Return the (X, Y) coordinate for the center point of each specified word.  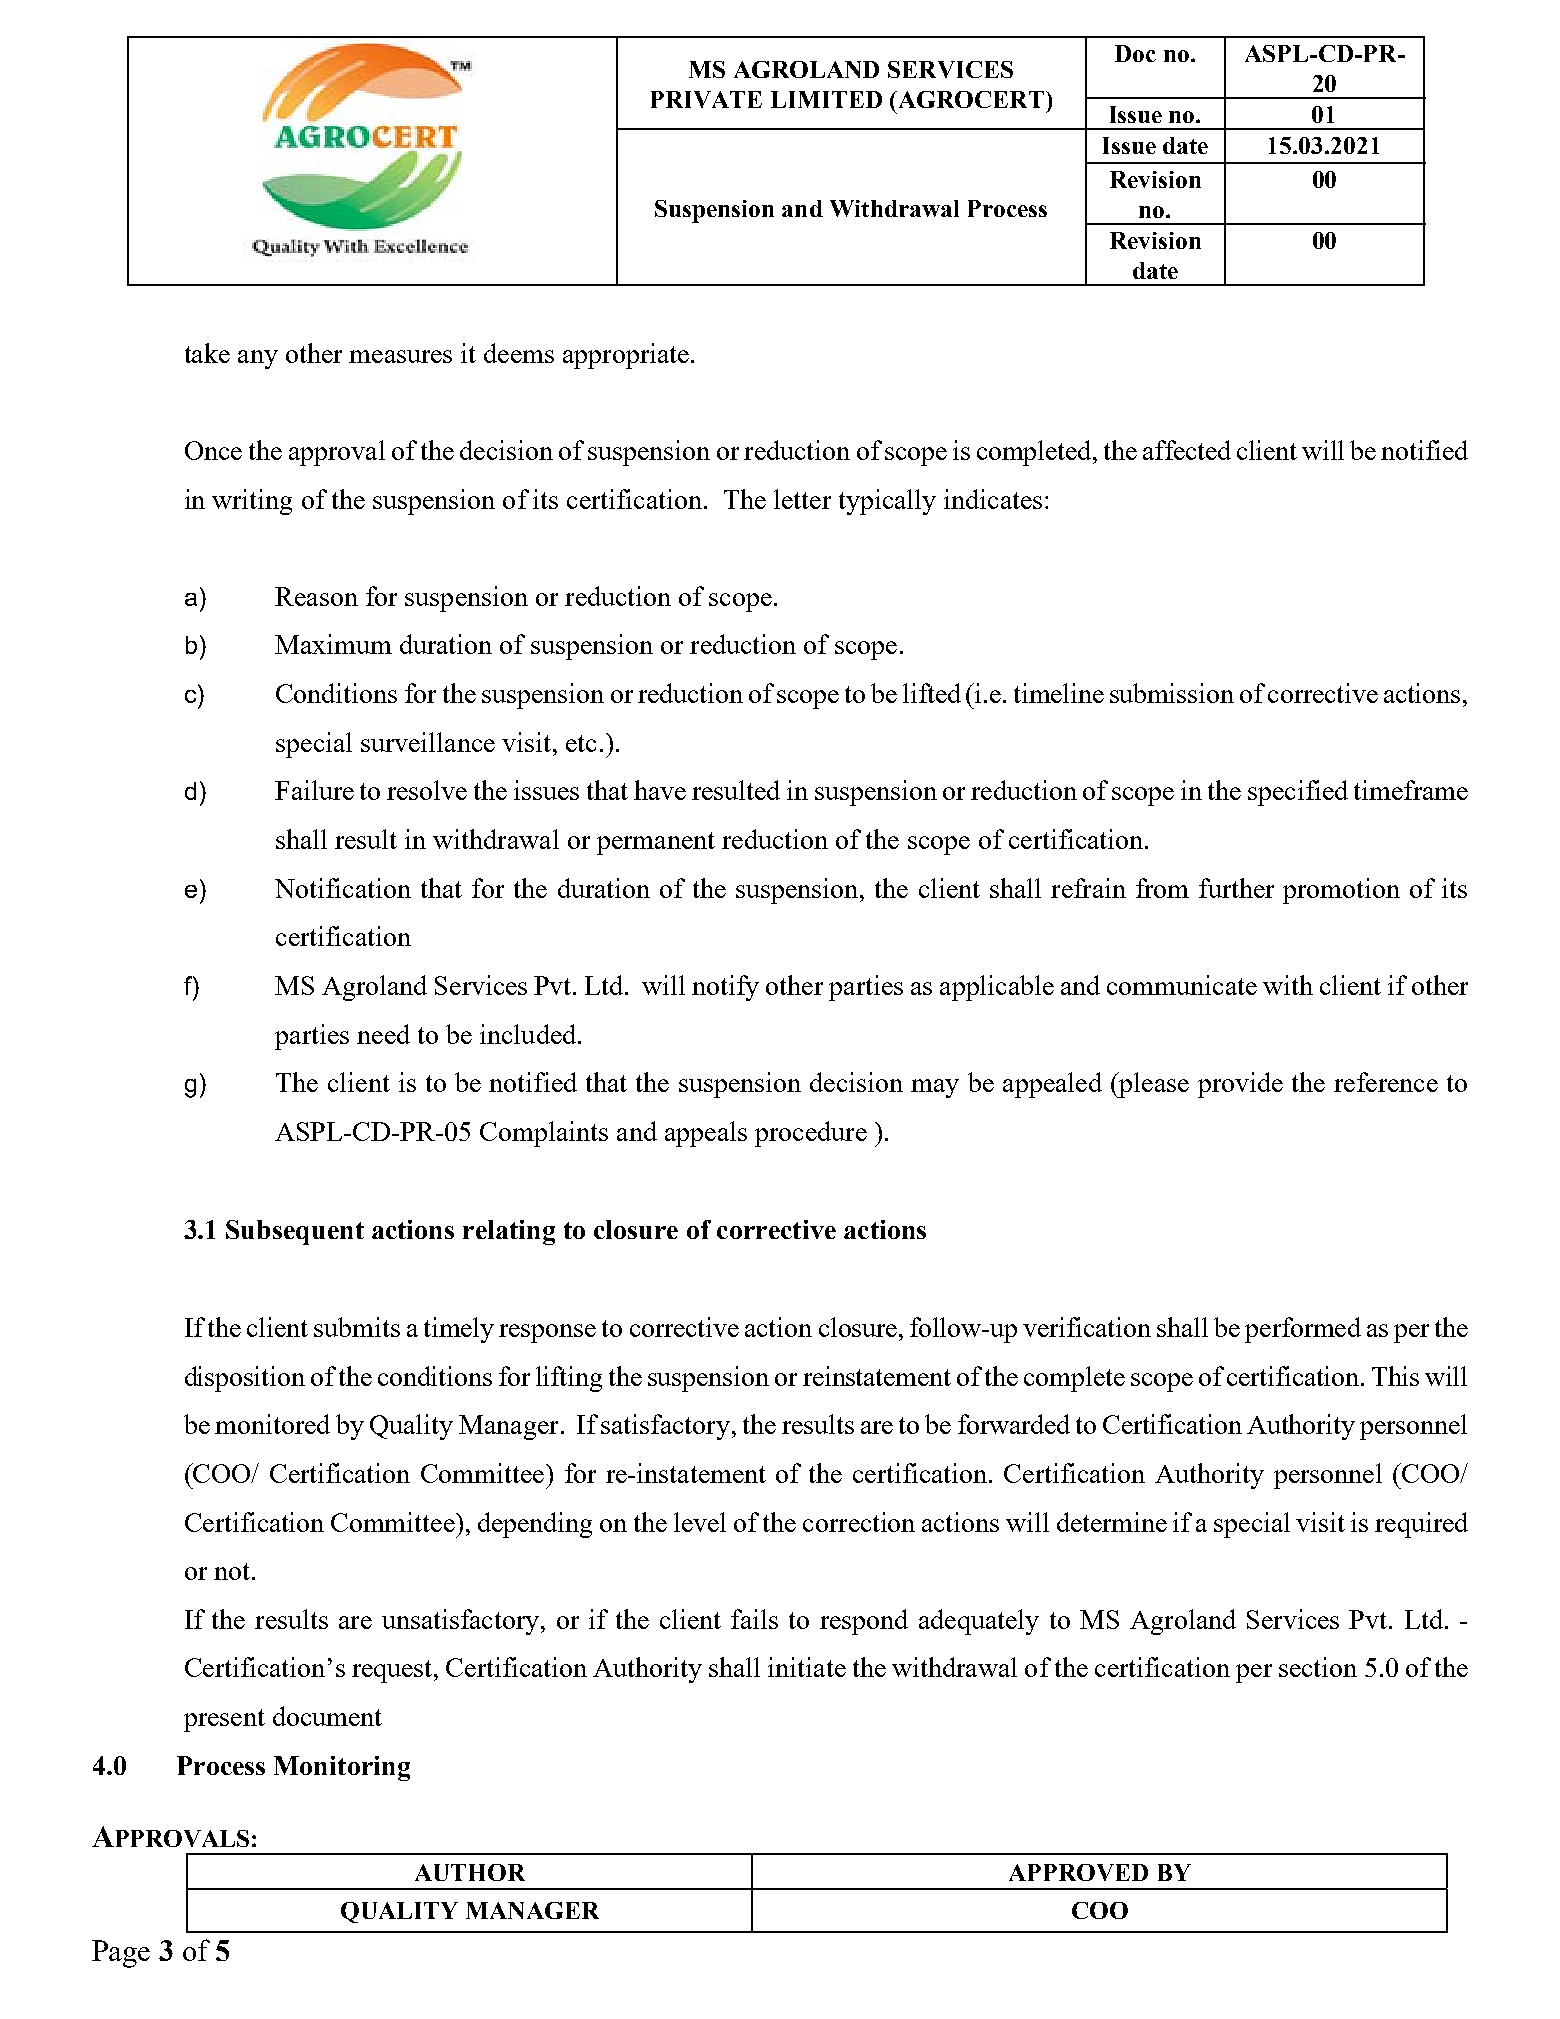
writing (252, 502)
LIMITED (826, 99)
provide (1240, 1085)
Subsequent (295, 1232)
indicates (993, 499)
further (1236, 888)
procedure (811, 1134)
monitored (272, 1424)
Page (121, 1954)
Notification (343, 888)
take (207, 353)
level (700, 1522)
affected (1187, 450)
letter (802, 499)
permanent (656, 843)
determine (1112, 1522)
